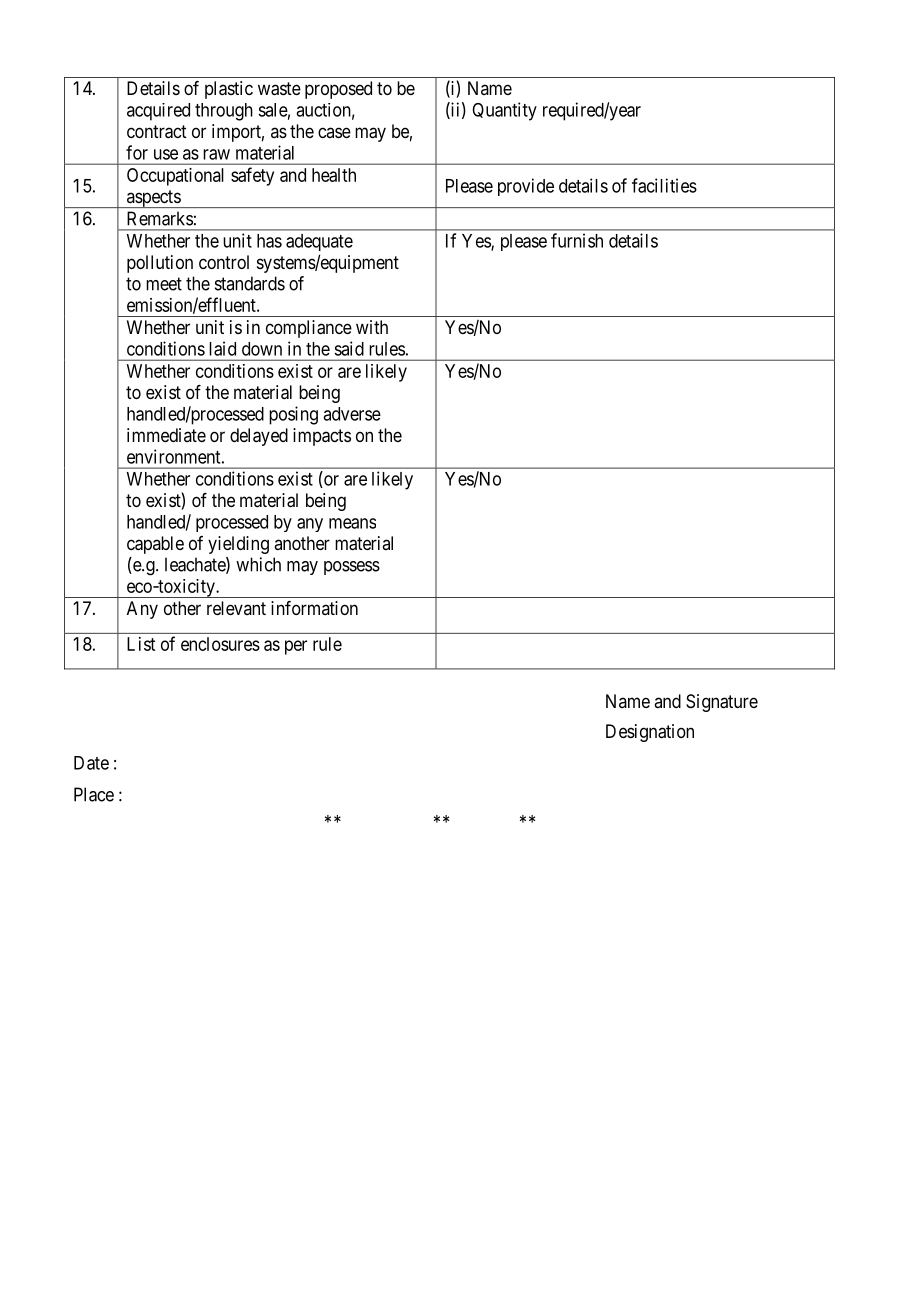  I want to click on Signature, so click(722, 703).
